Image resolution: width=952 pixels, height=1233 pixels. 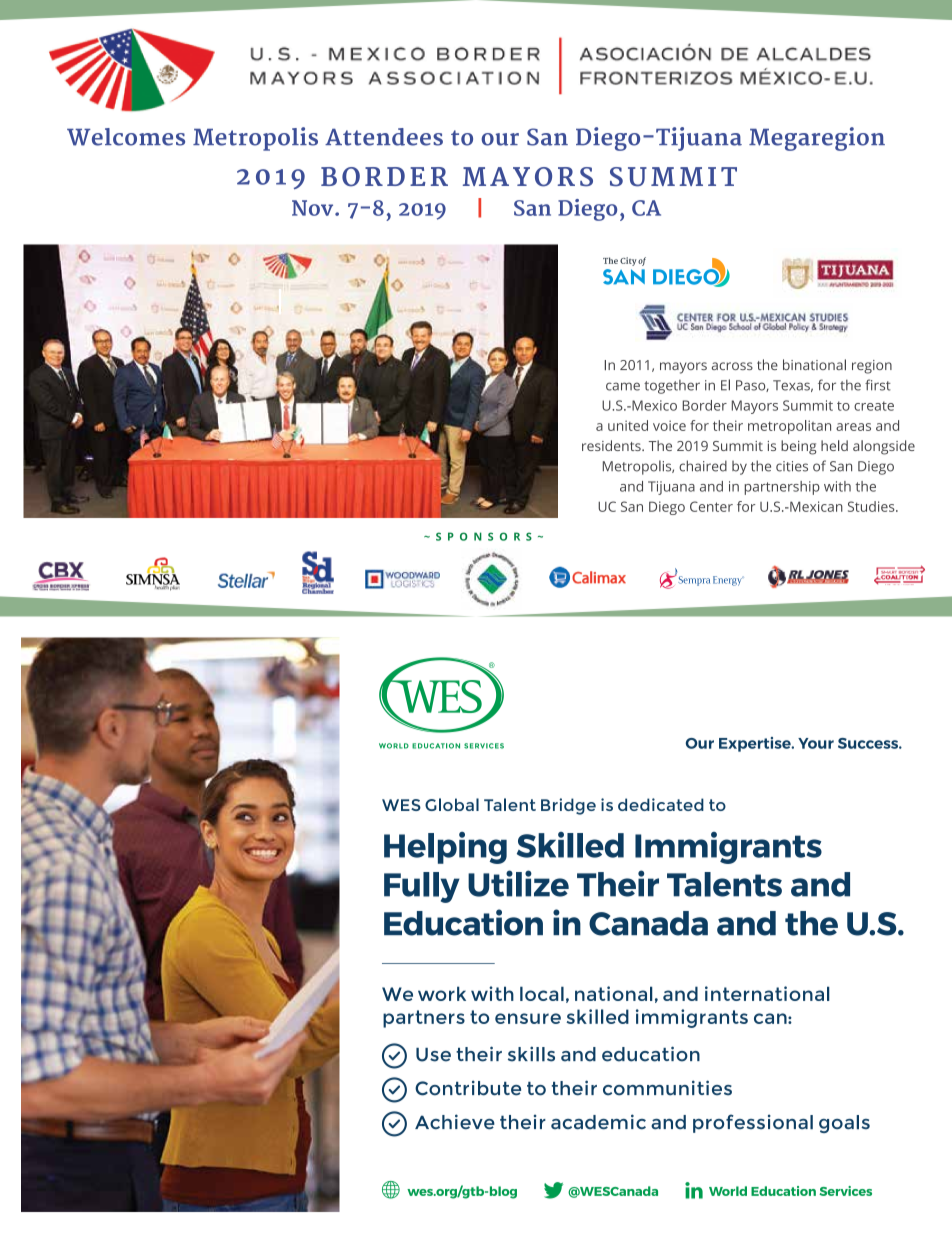 I want to click on Fully, so click(x=422, y=887).
